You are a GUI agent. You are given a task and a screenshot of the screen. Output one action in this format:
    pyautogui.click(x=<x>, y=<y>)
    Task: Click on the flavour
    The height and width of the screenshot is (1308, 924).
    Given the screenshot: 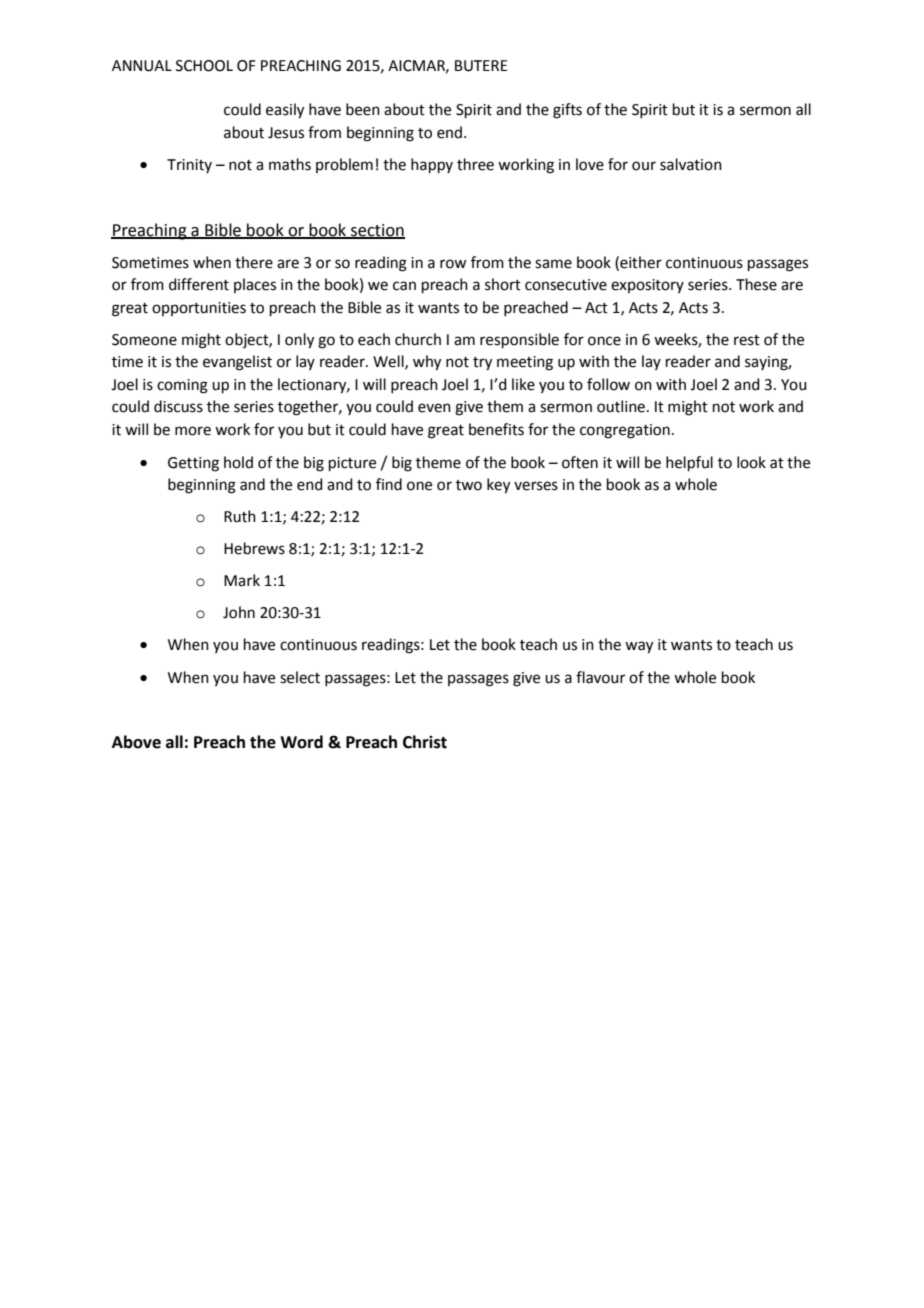 What is the action you would take?
    pyautogui.click(x=600, y=677)
